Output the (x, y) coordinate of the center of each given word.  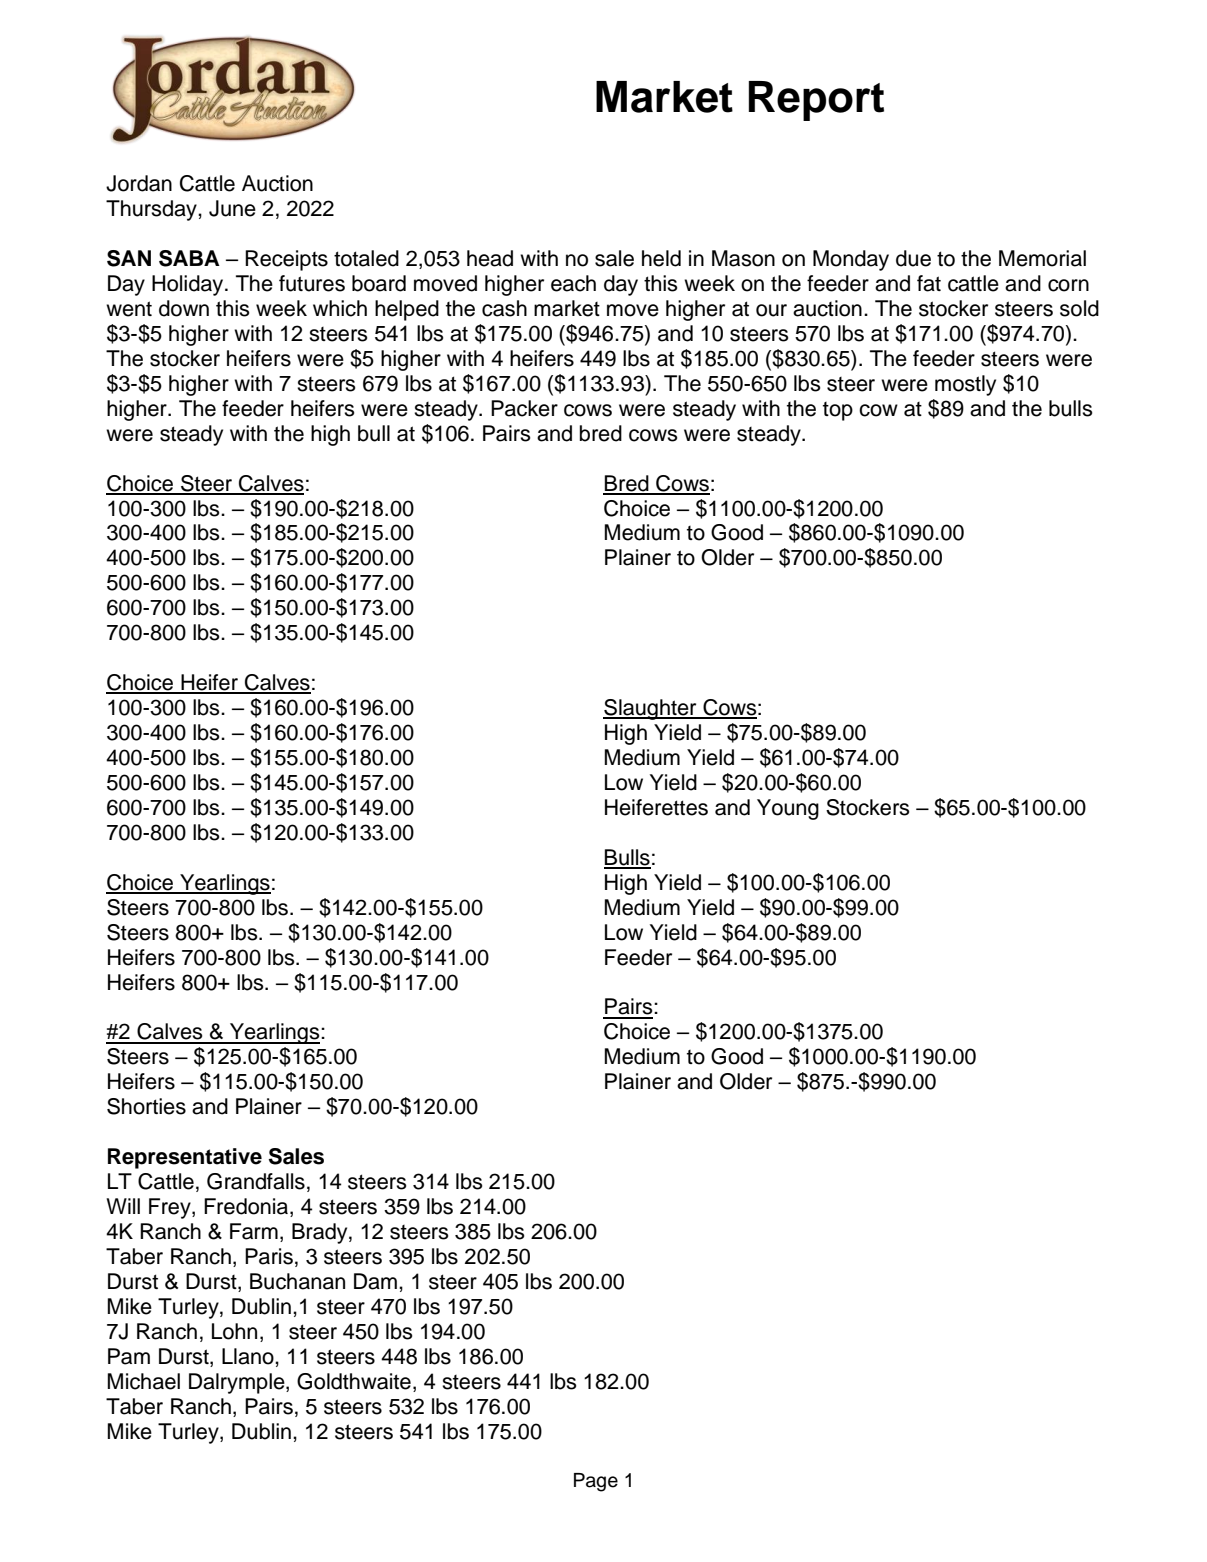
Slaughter (651, 709)
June (232, 208)
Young (788, 809)
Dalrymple (238, 1383)
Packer (524, 408)
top (838, 411)
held (661, 258)
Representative (185, 1158)
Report (816, 101)
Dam (375, 1281)
